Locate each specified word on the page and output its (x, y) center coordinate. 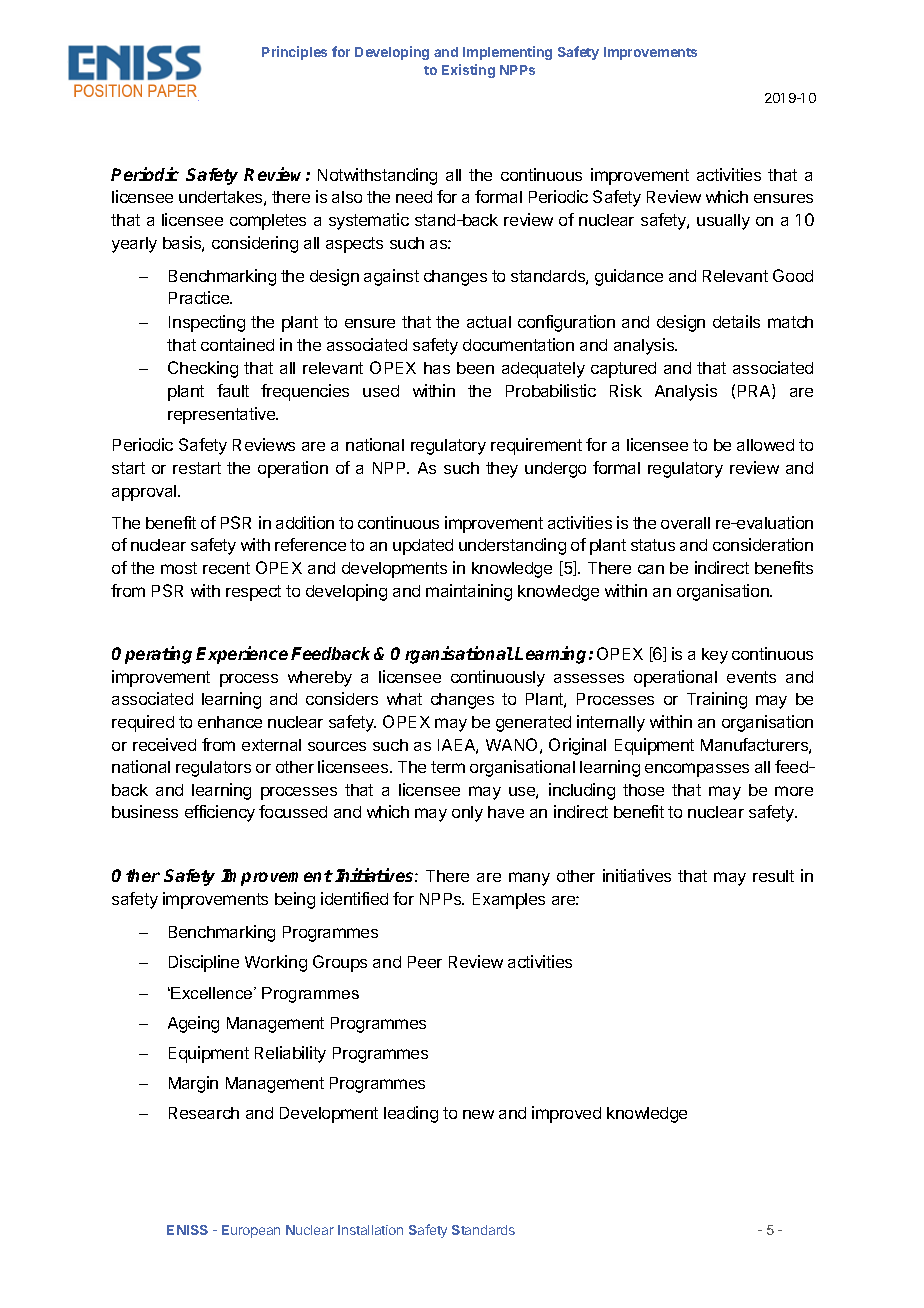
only (467, 814)
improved (566, 1114)
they (502, 470)
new (478, 1114)
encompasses (697, 770)
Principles (294, 53)
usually (723, 222)
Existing (468, 71)
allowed (765, 445)
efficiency (220, 813)
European (251, 1231)
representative (223, 415)
